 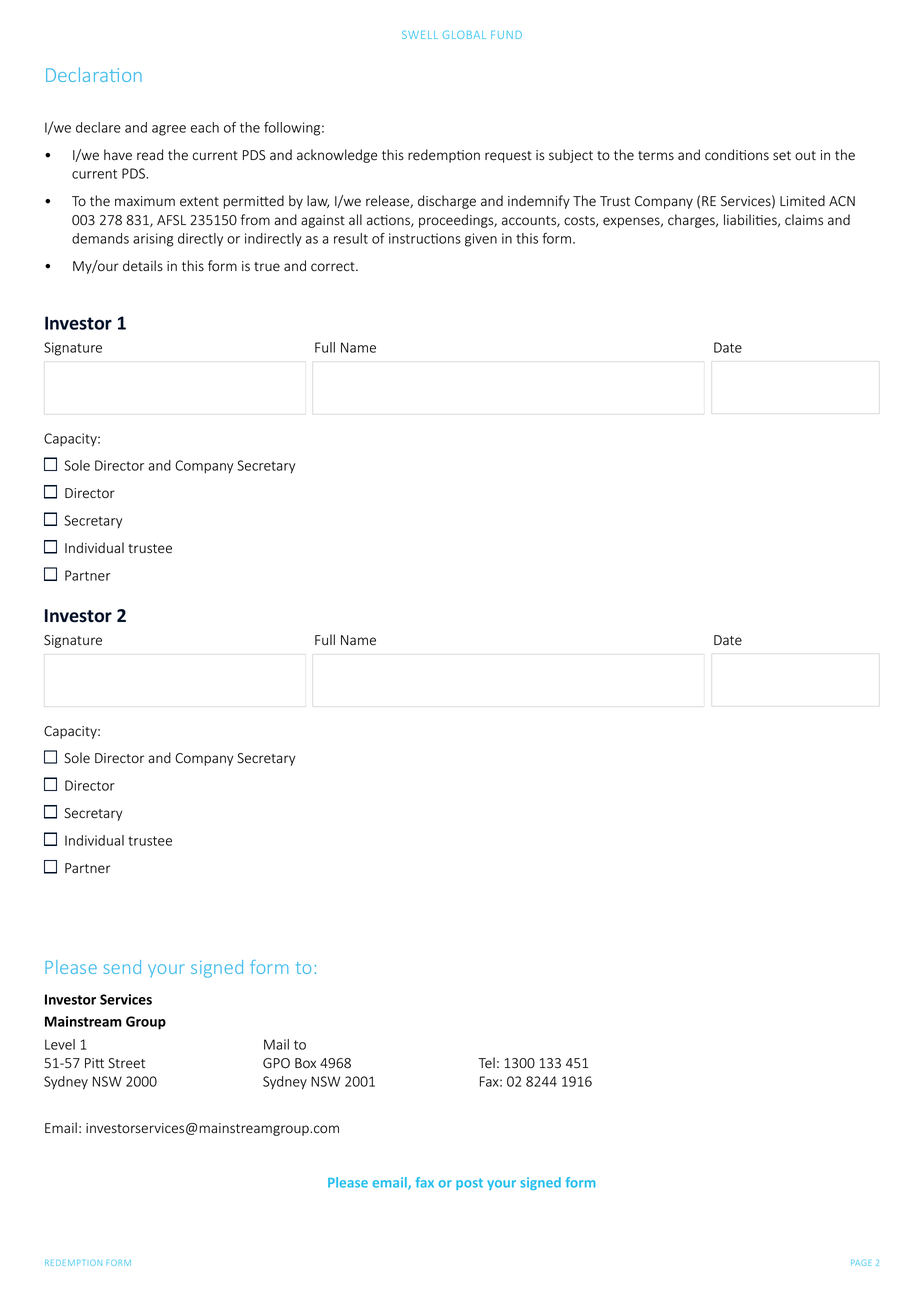 What do you see at coordinates (143, 266) in the screenshot?
I see `details` at bounding box center [143, 266].
